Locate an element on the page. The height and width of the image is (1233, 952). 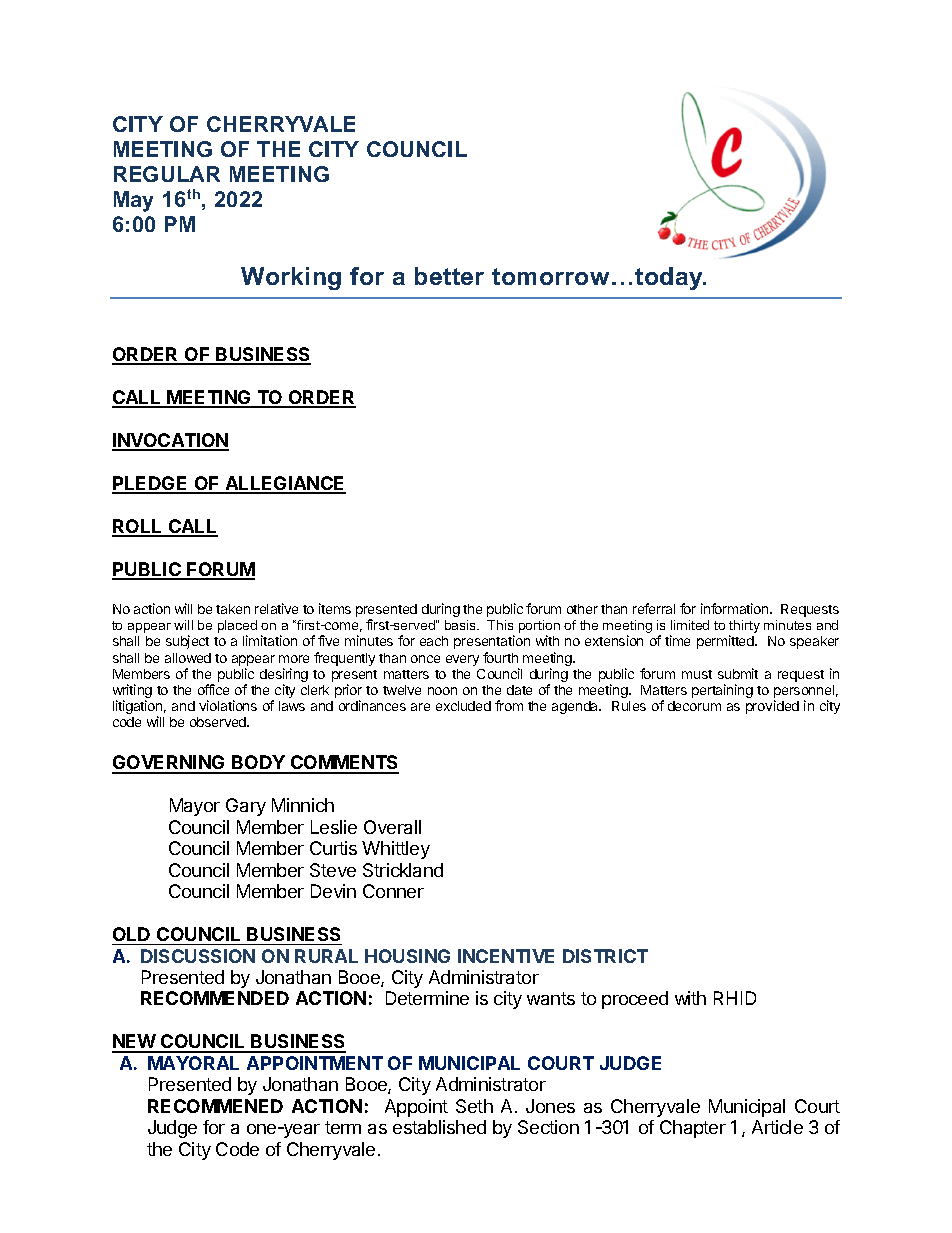
REGULAR is located at coordinates (167, 174).
